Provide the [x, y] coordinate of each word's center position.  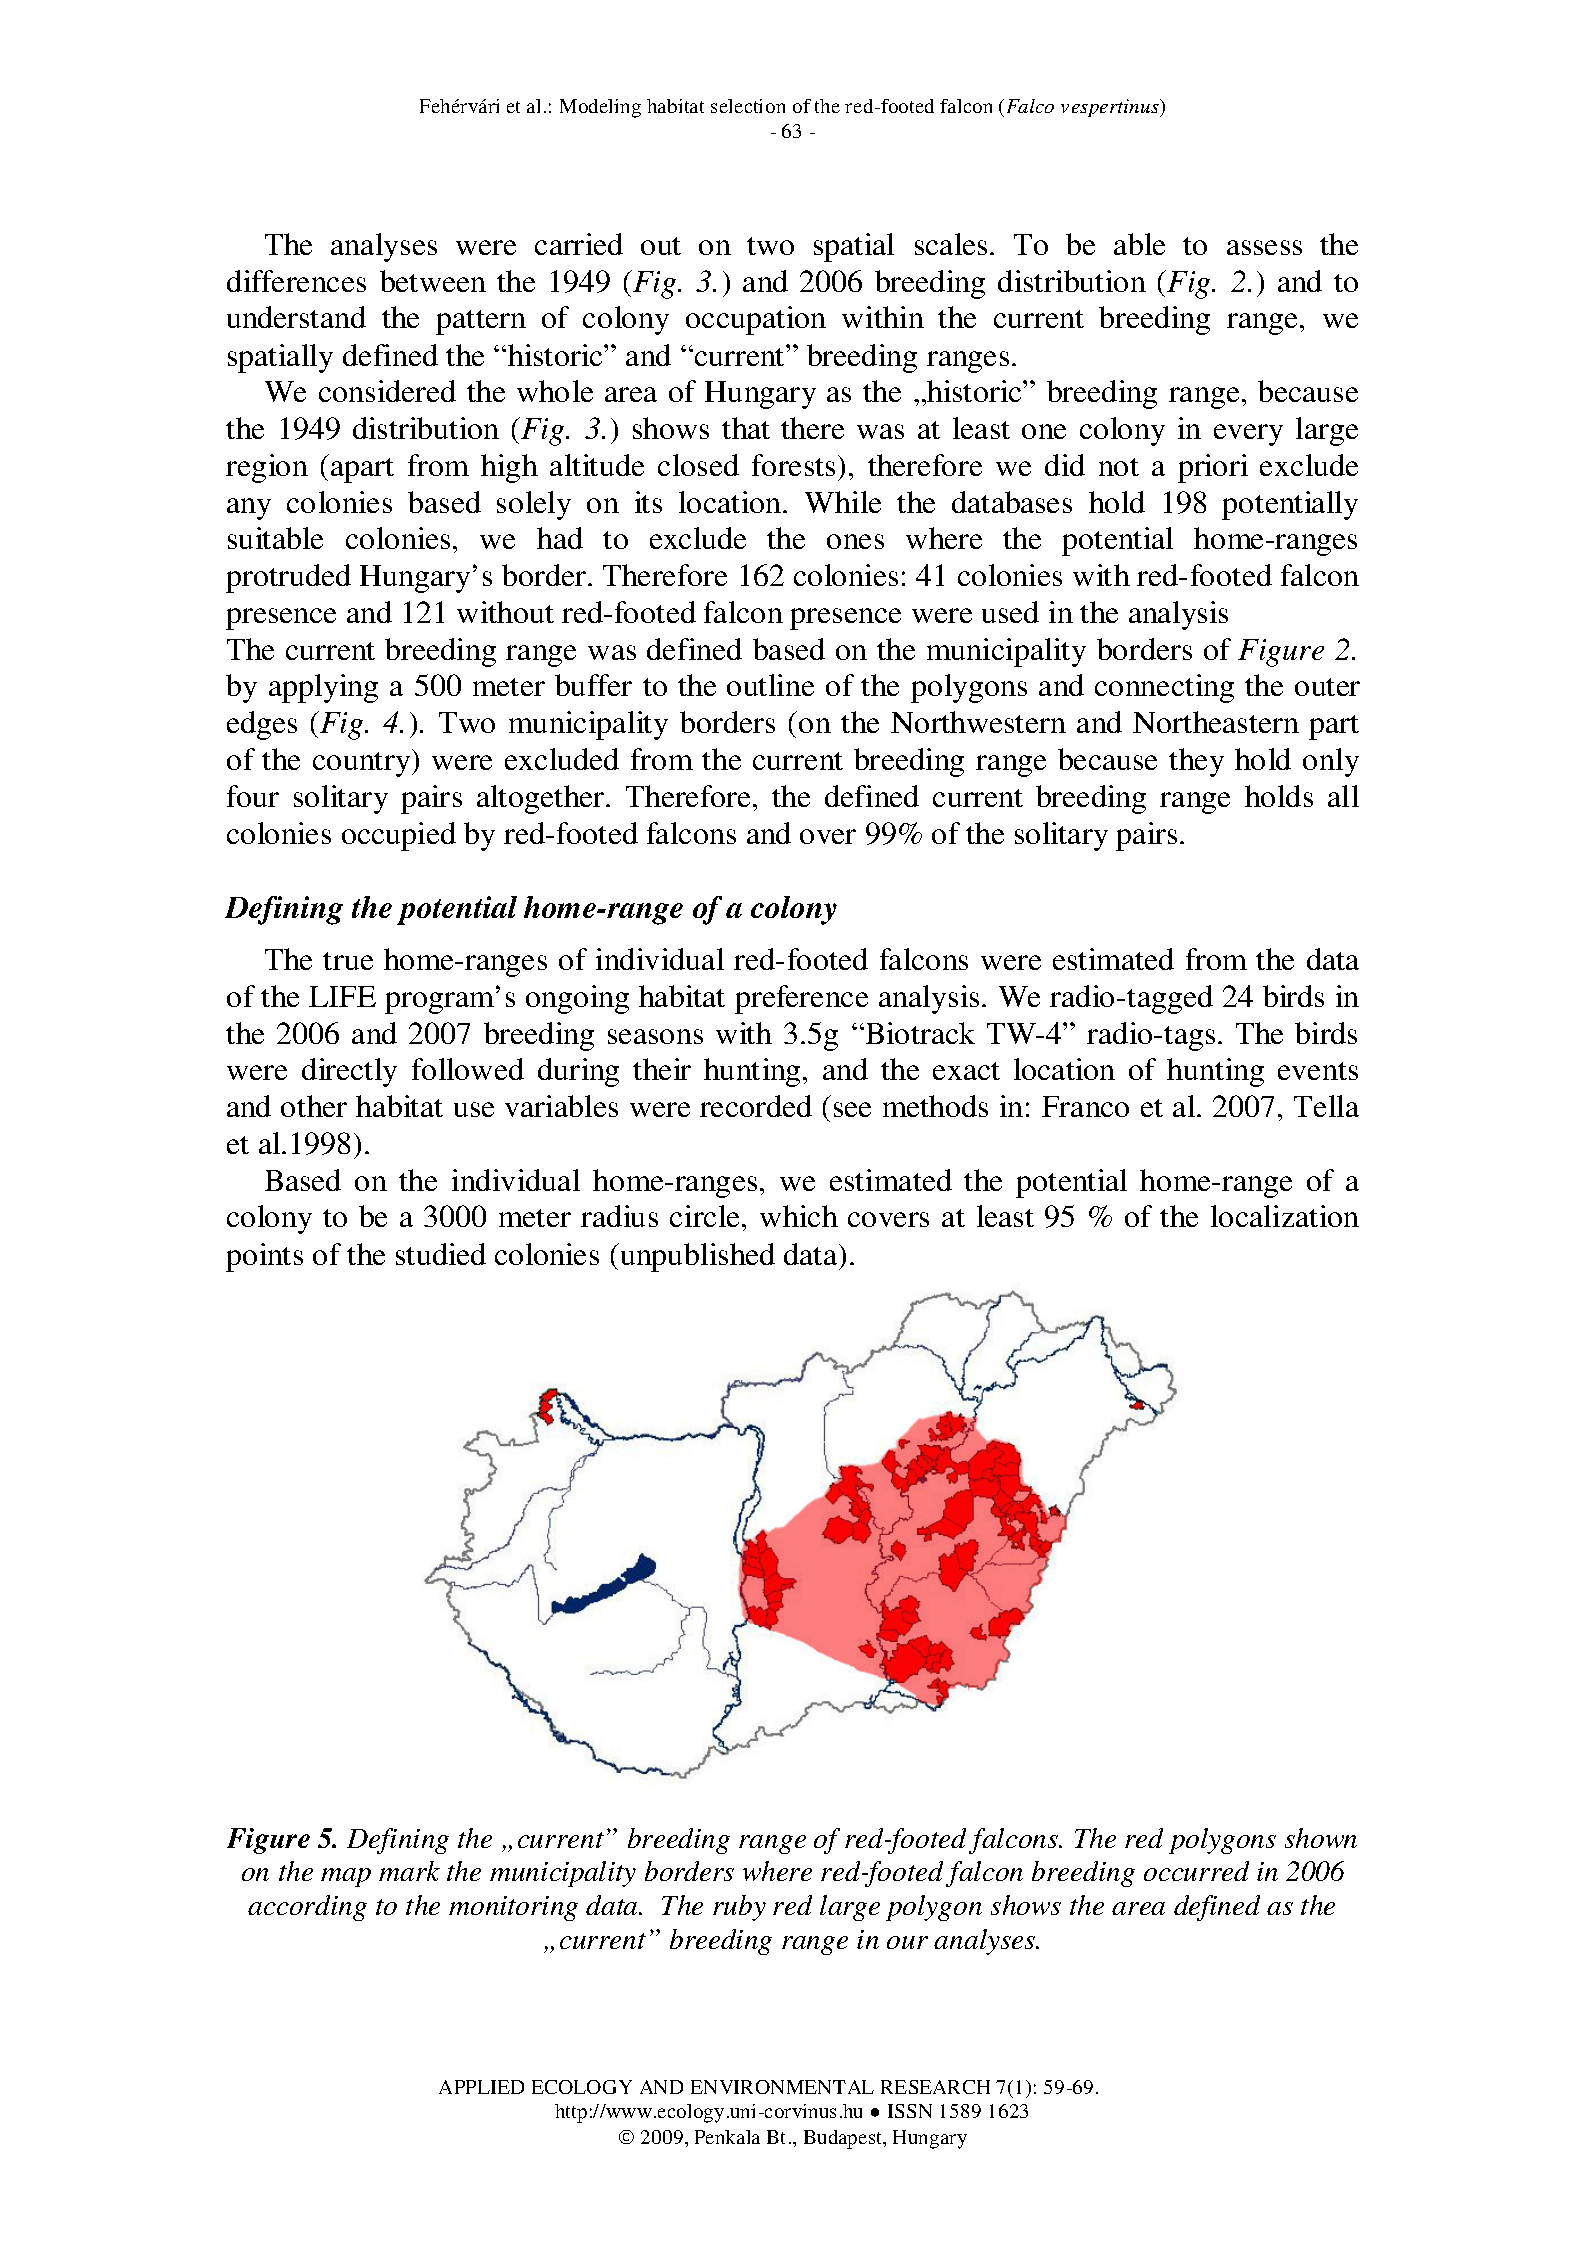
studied [441, 1254]
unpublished [696, 1257]
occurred [1196, 1871]
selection [748, 106]
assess [1264, 247]
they [1196, 762]
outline [770, 685]
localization [1285, 1216]
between [433, 281]
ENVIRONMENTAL [782, 2087]
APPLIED [481, 2087]
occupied [399, 836]
